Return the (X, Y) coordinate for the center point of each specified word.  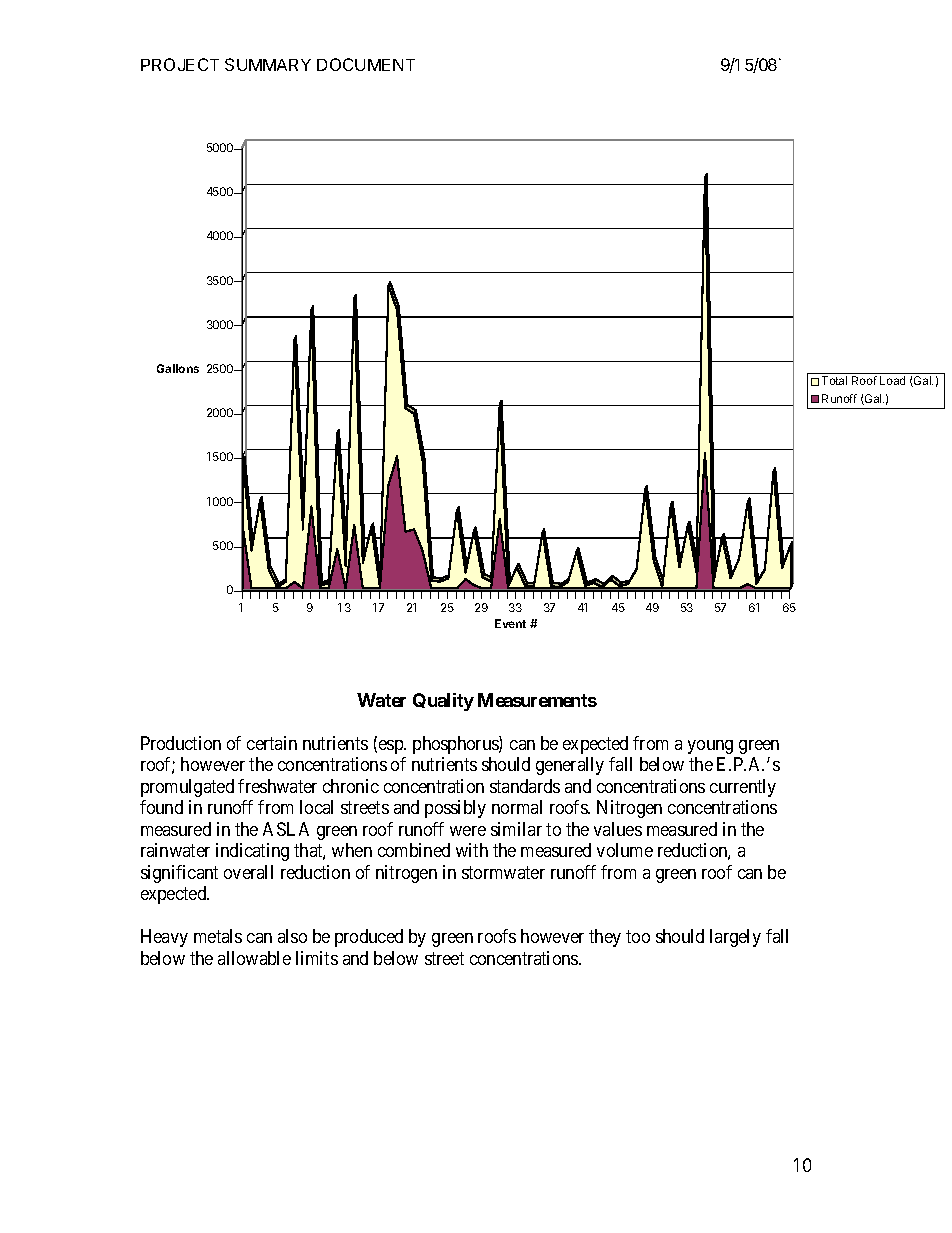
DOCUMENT (366, 64)
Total (834, 380)
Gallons (178, 368)
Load (892, 380)
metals (218, 936)
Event (510, 623)
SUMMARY (268, 64)
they (605, 938)
